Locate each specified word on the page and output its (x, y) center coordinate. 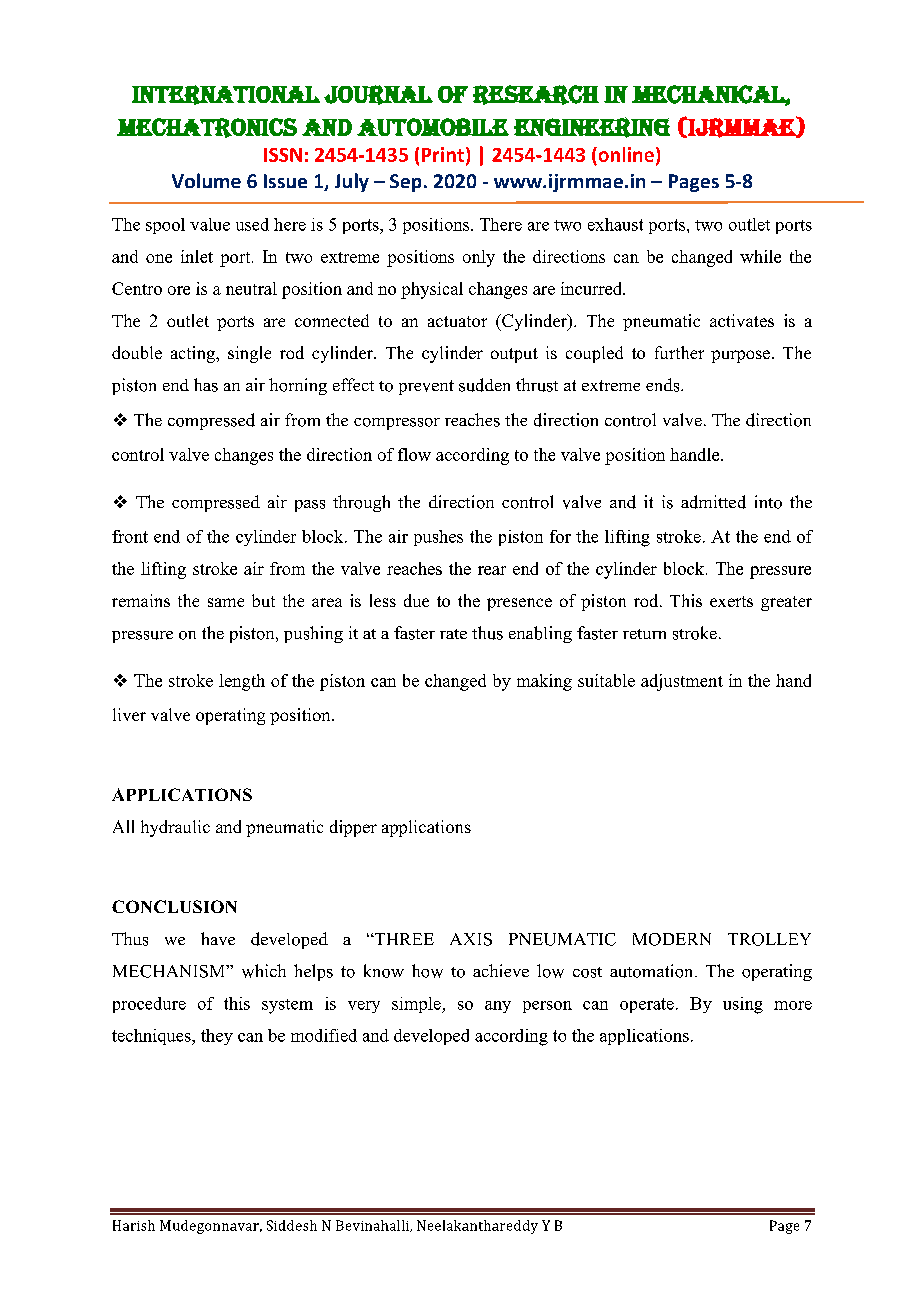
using (743, 1005)
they (217, 1037)
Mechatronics (207, 128)
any (498, 1007)
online (625, 156)
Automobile (433, 127)
